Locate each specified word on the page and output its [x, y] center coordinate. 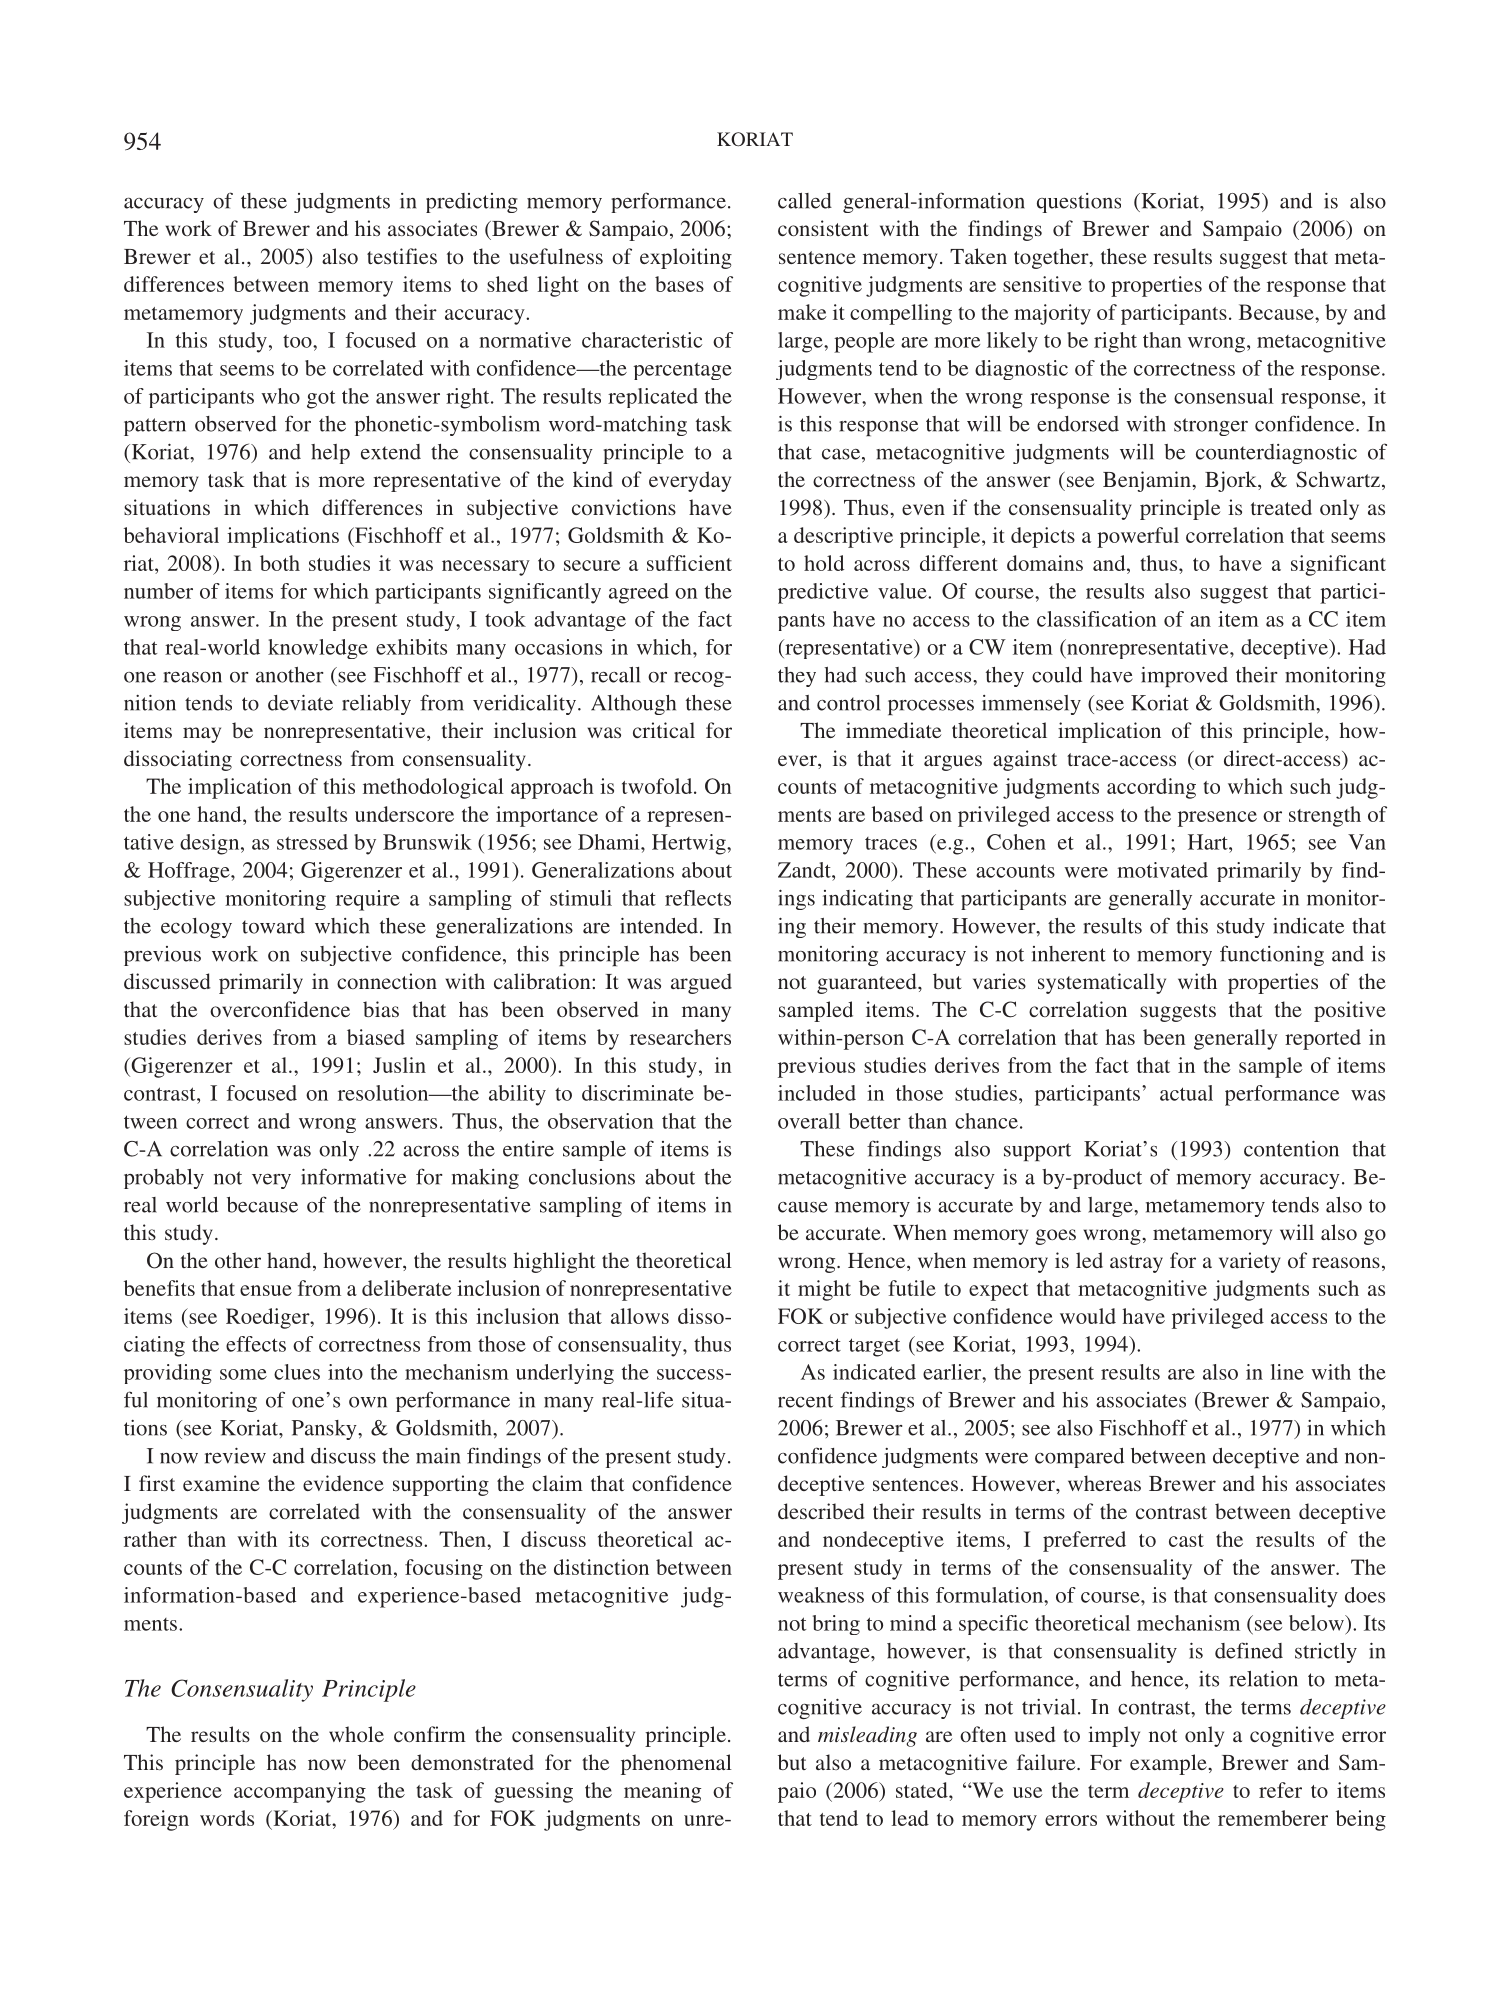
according [1151, 788]
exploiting [686, 258]
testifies [402, 256]
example [1169, 1764]
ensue [266, 1290]
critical [664, 730]
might [824, 1290]
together [1052, 258]
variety [1250, 1262]
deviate [300, 703]
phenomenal [676, 1764]
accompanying [300, 1792]
